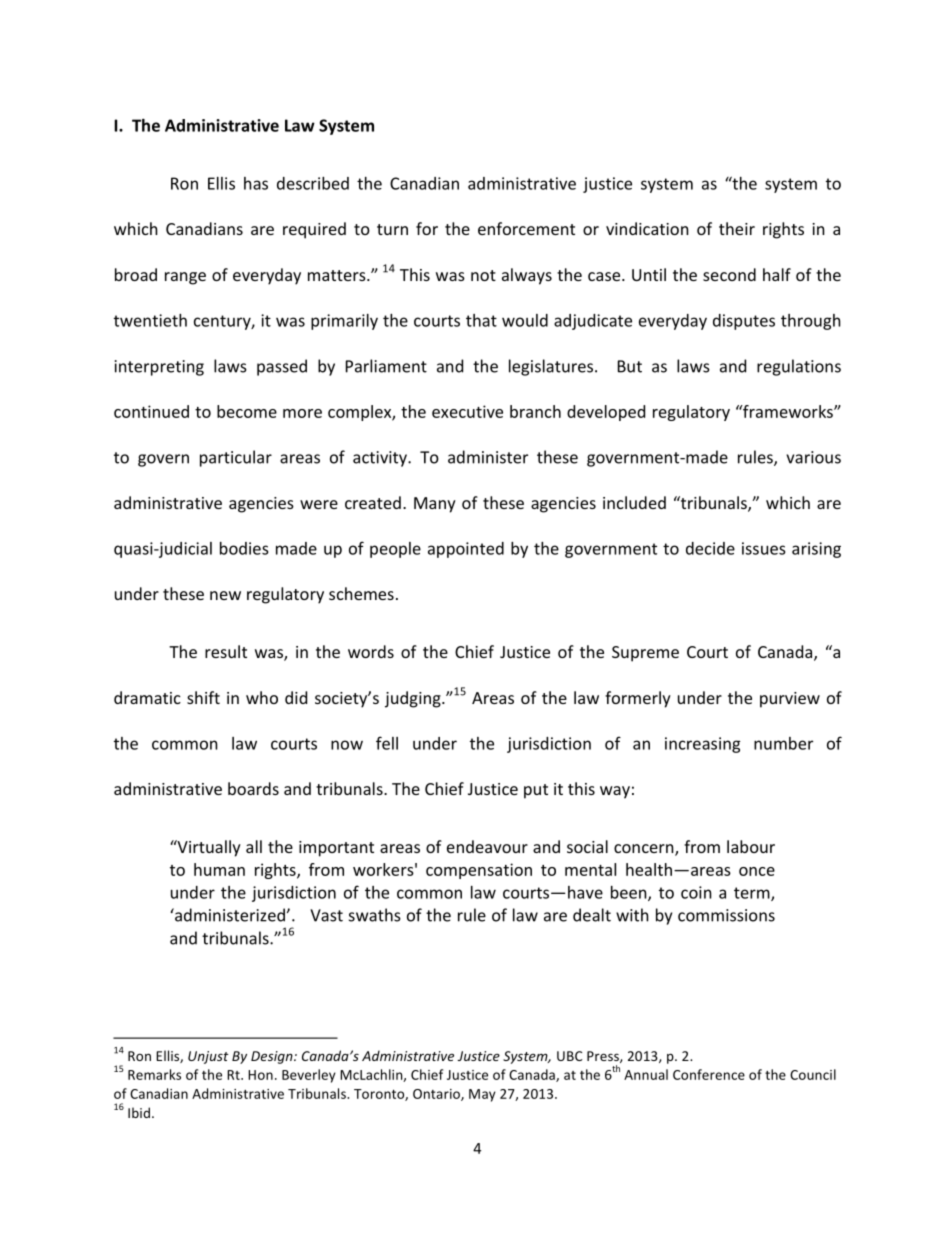 The height and width of the image is (1233, 952). What do you see at coordinates (526, 228) in the image?
I see `enforcement` at bounding box center [526, 228].
